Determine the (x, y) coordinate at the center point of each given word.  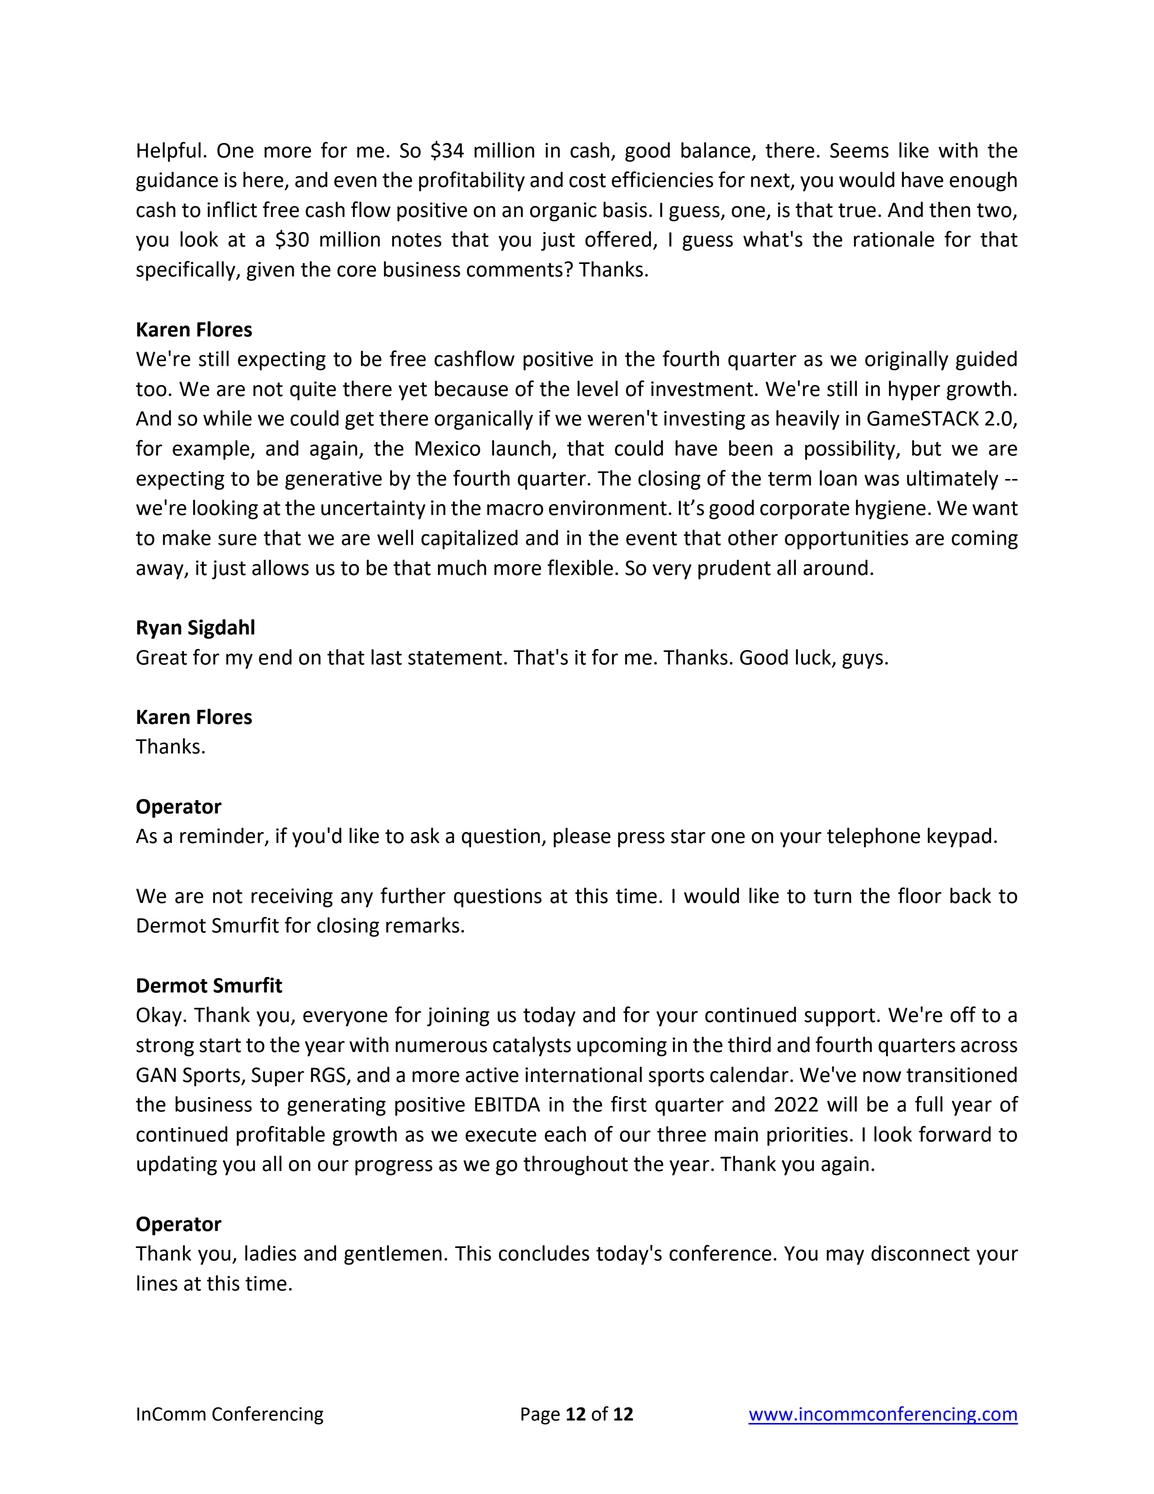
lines (157, 1283)
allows (280, 567)
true (857, 210)
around (835, 567)
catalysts (532, 1046)
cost (587, 180)
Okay (160, 1016)
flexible (580, 567)
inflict (232, 209)
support (841, 1017)
